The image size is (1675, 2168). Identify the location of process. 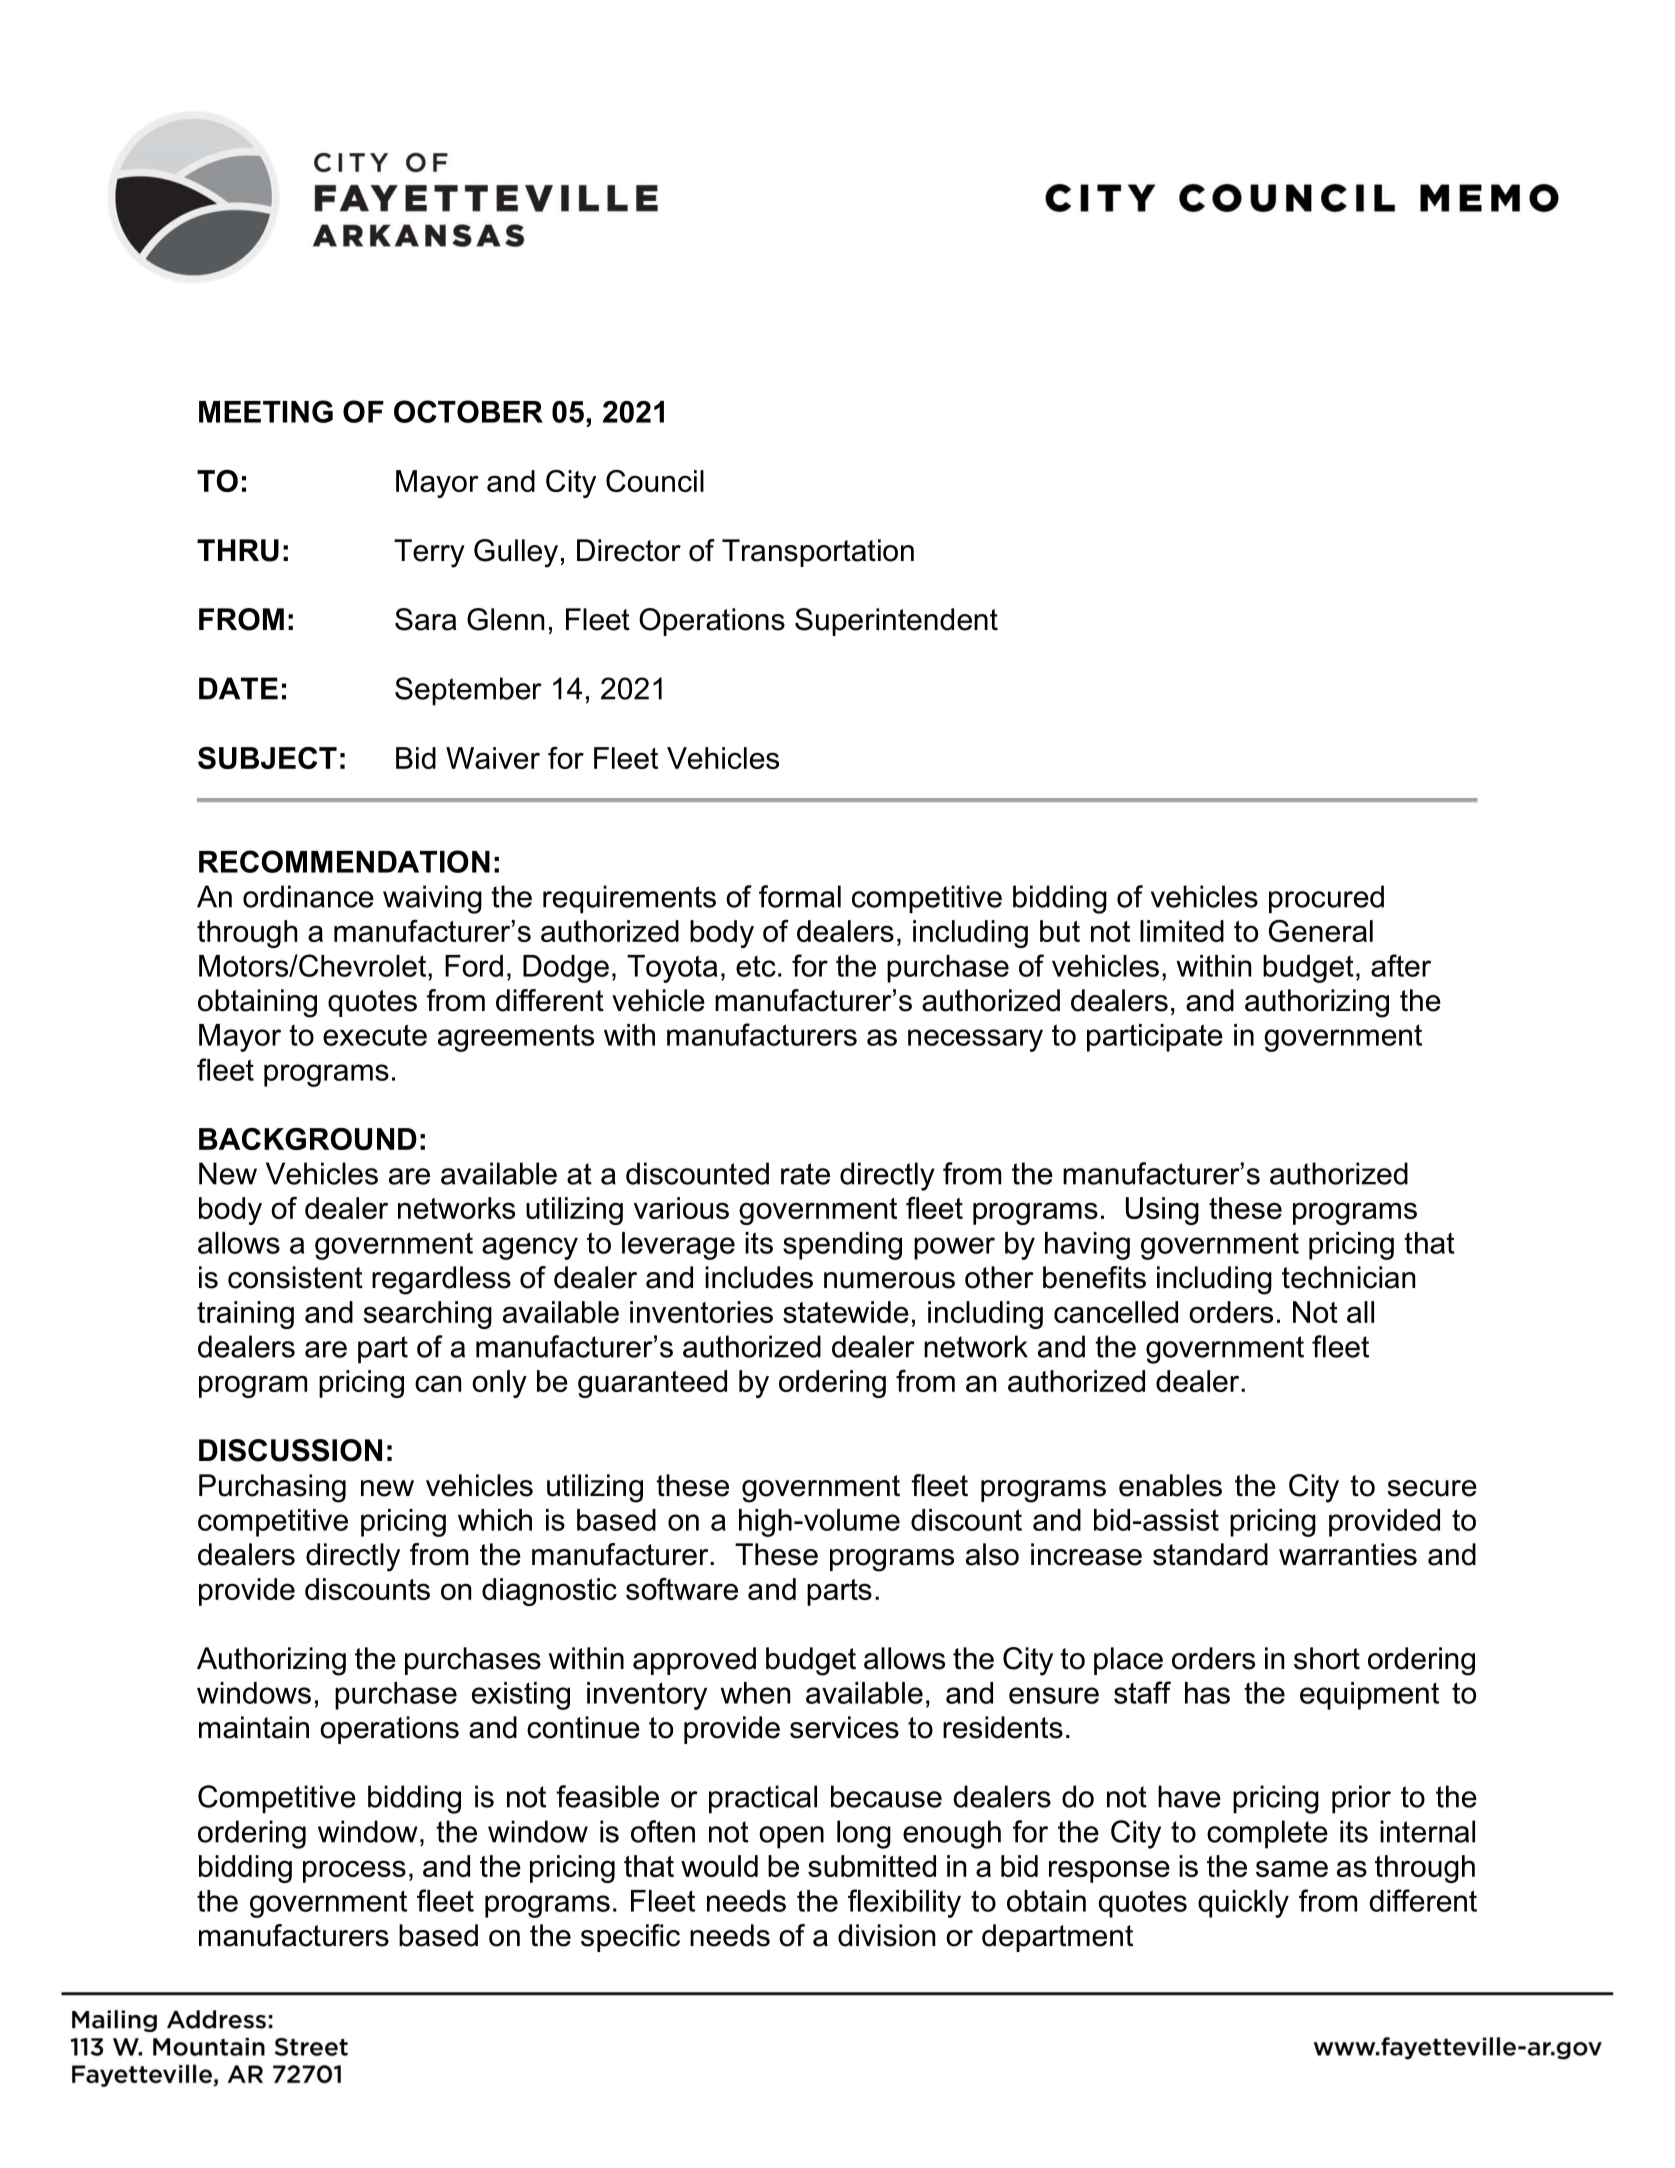
(354, 1871).
